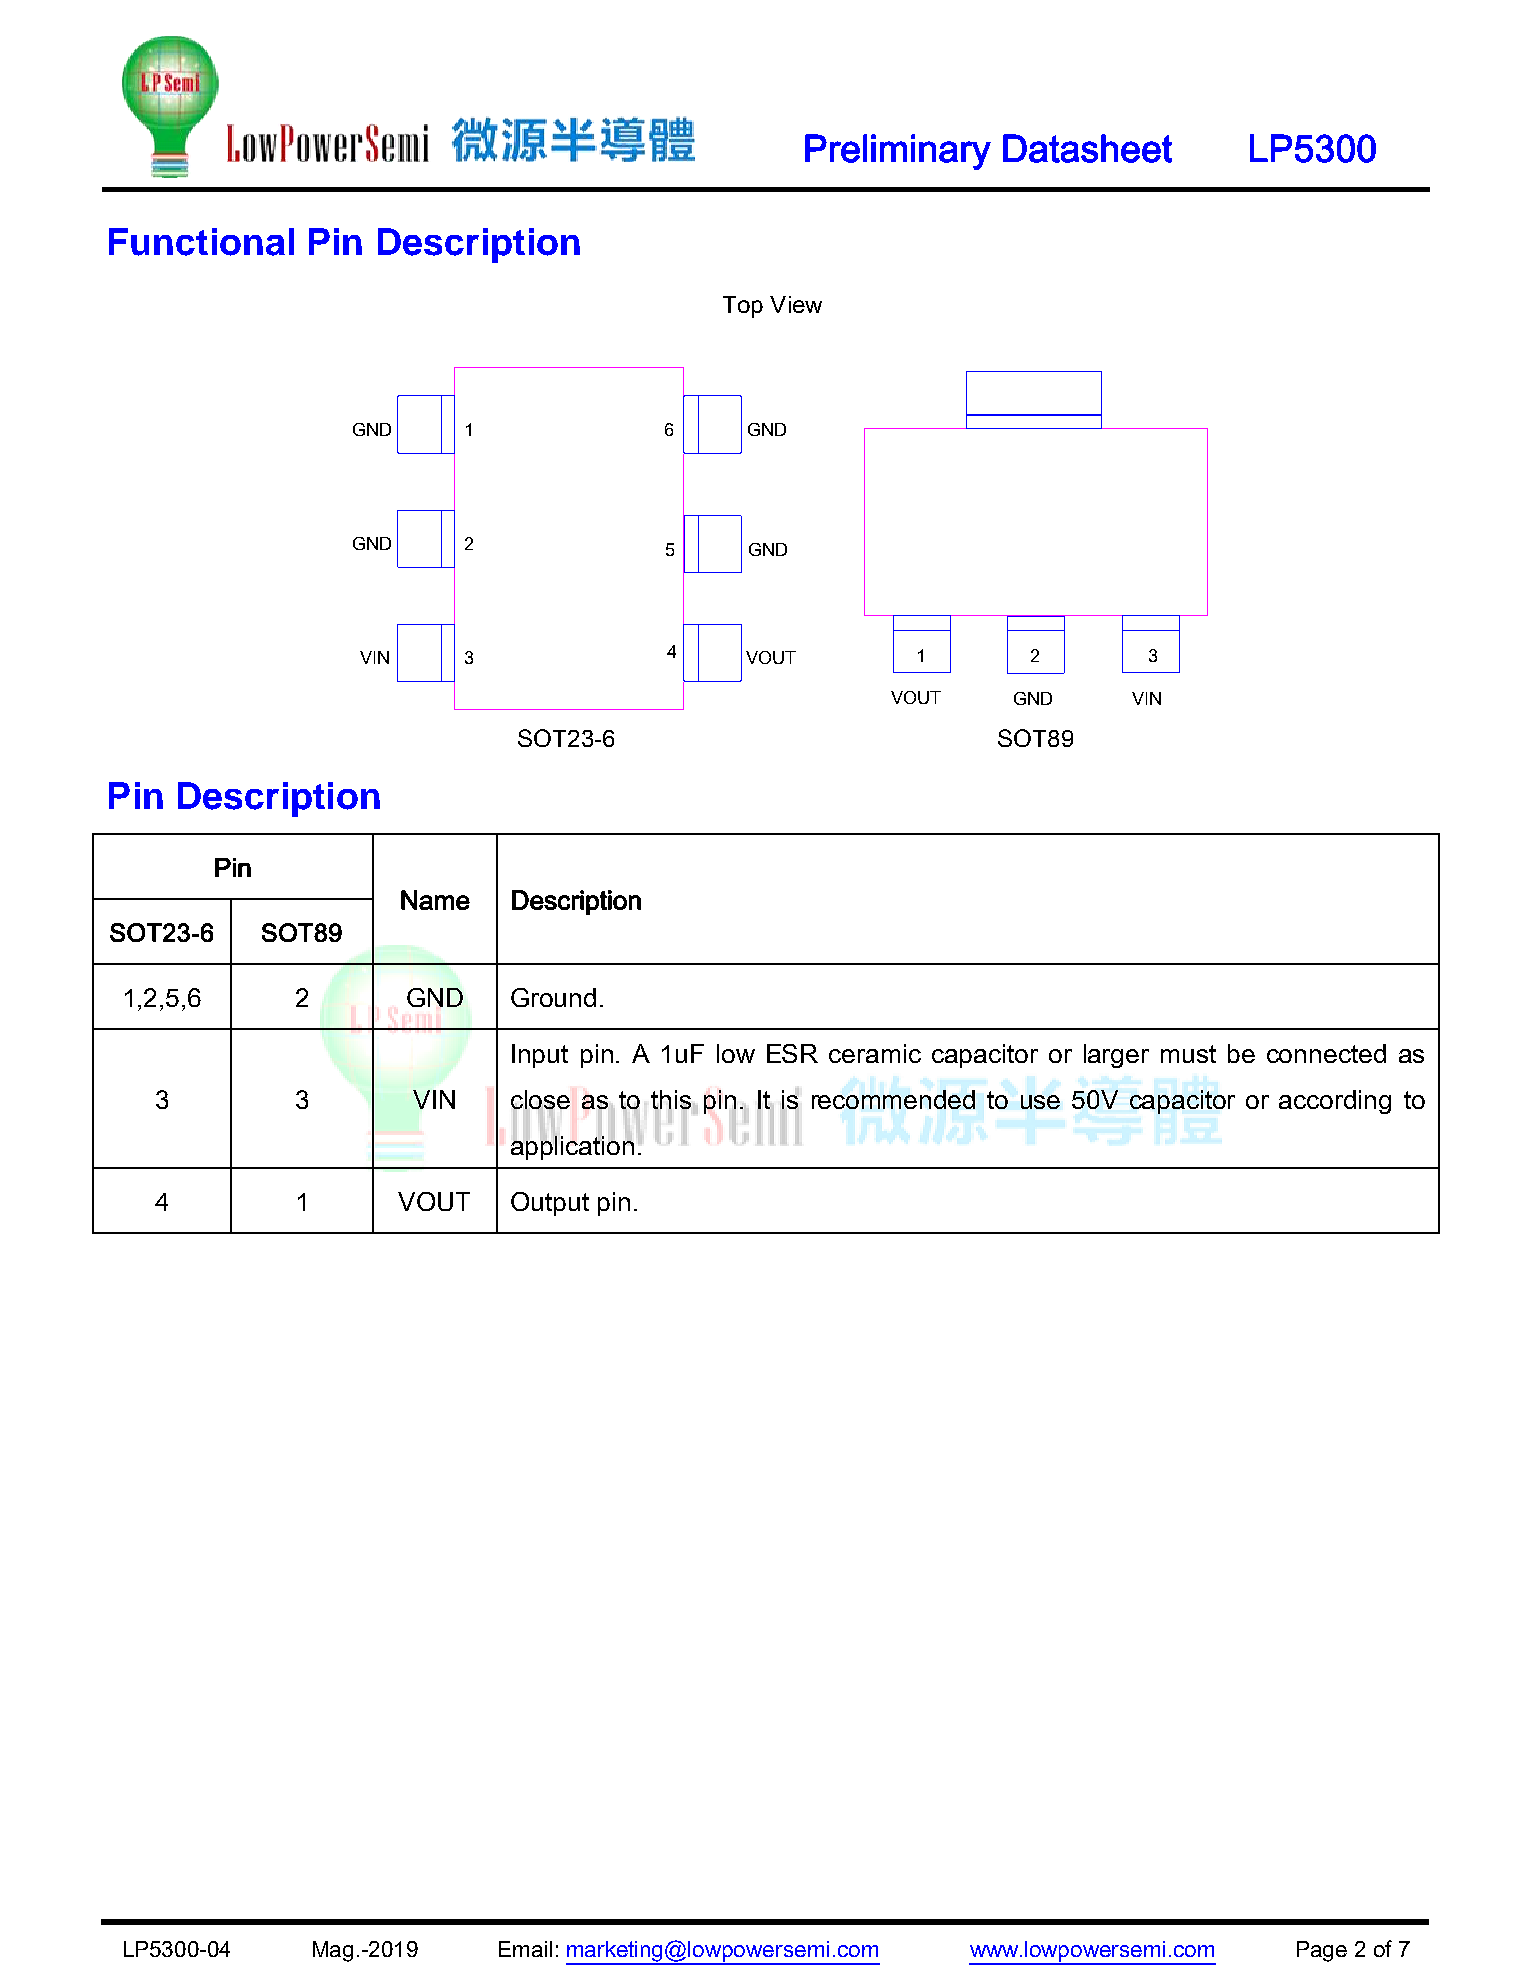  I want to click on Name, so click(435, 900).
